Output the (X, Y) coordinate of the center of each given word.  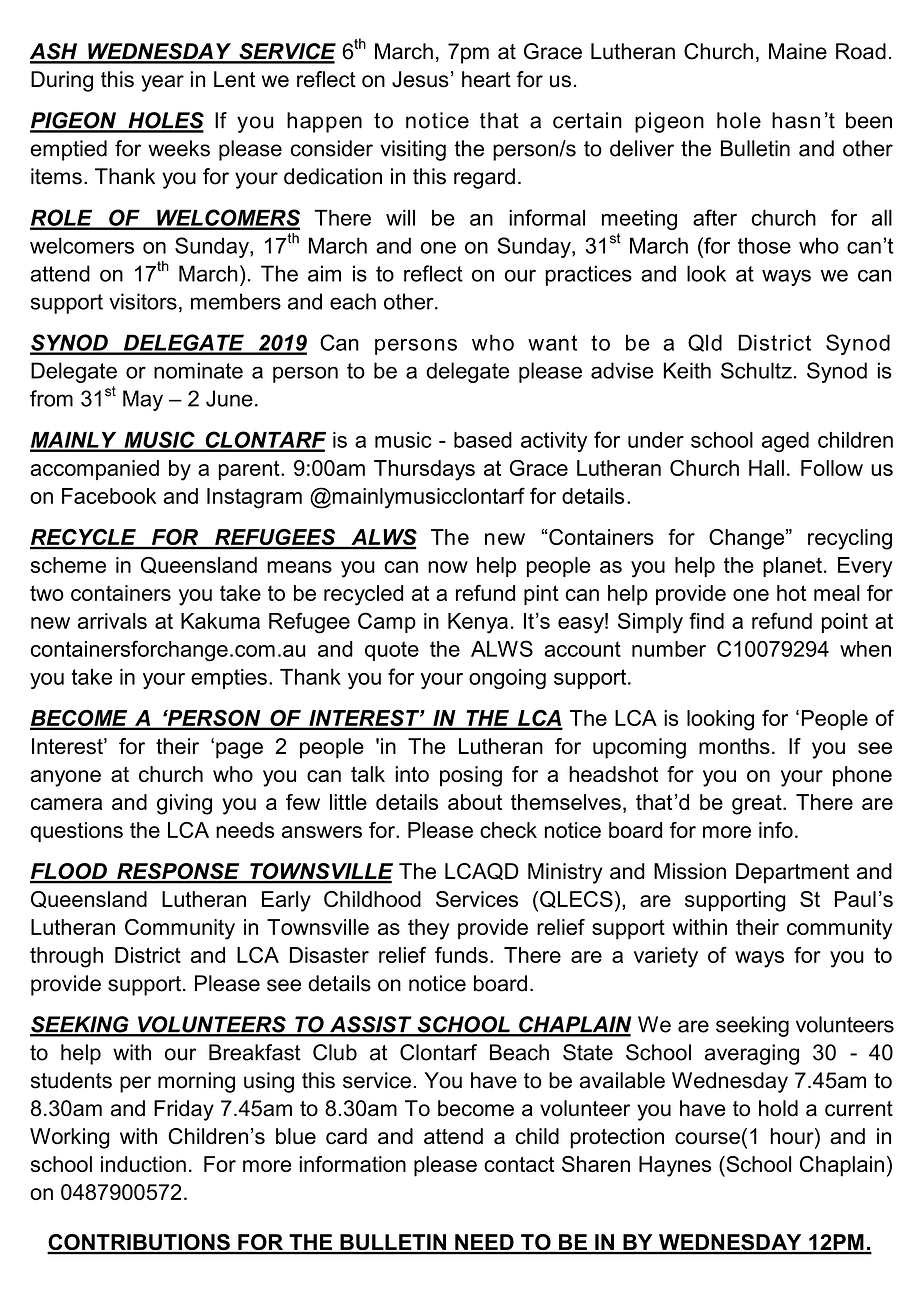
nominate (198, 370)
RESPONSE (178, 872)
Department (792, 873)
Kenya (478, 623)
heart (486, 79)
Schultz (756, 370)
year (162, 83)
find (706, 620)
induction (143, 1164)
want (552, 343)
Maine (798, 51)
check (508, 830)
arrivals (112, 621)
